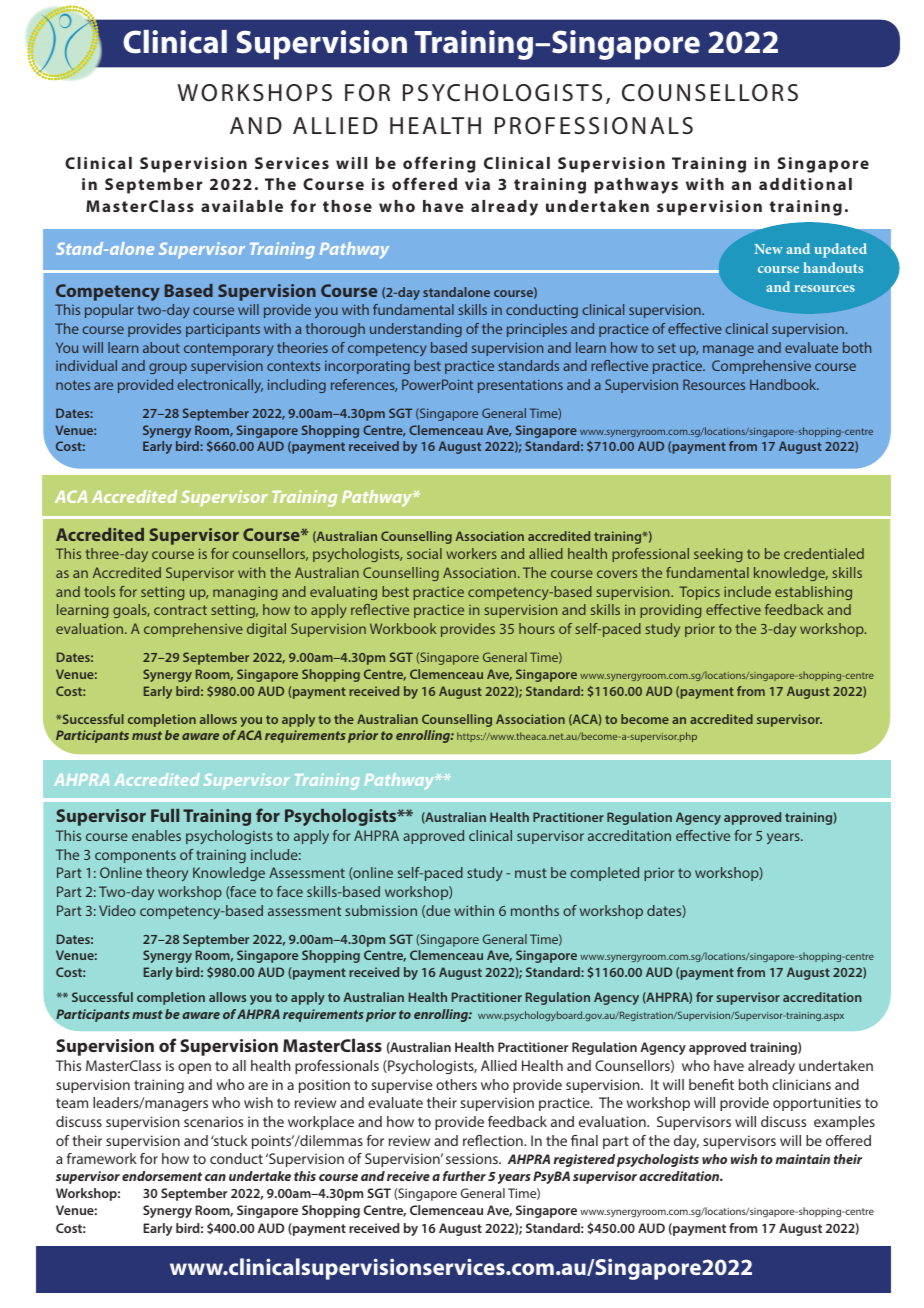 Image resolution: width=924 pixels, height=1308 pixels. What do you see at coordinates (768, 249) in the screenshot?
I see `New` at bounding box center [768, 249].
